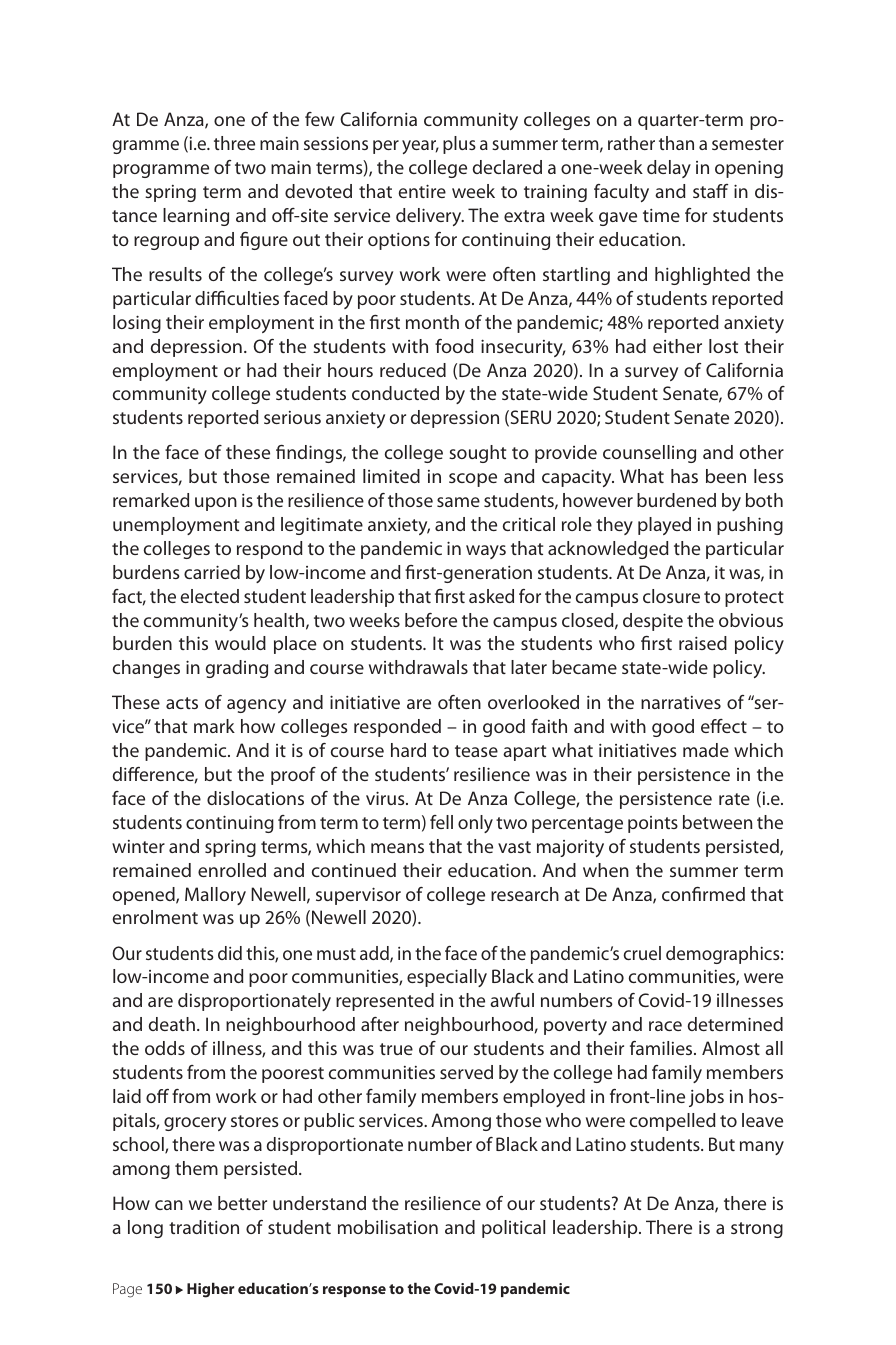 This screenshot has height=1345, width=896. What do you see at coordinates (230, 953) in the screenshot?
I see `did` at bounding box center [230, 953].
